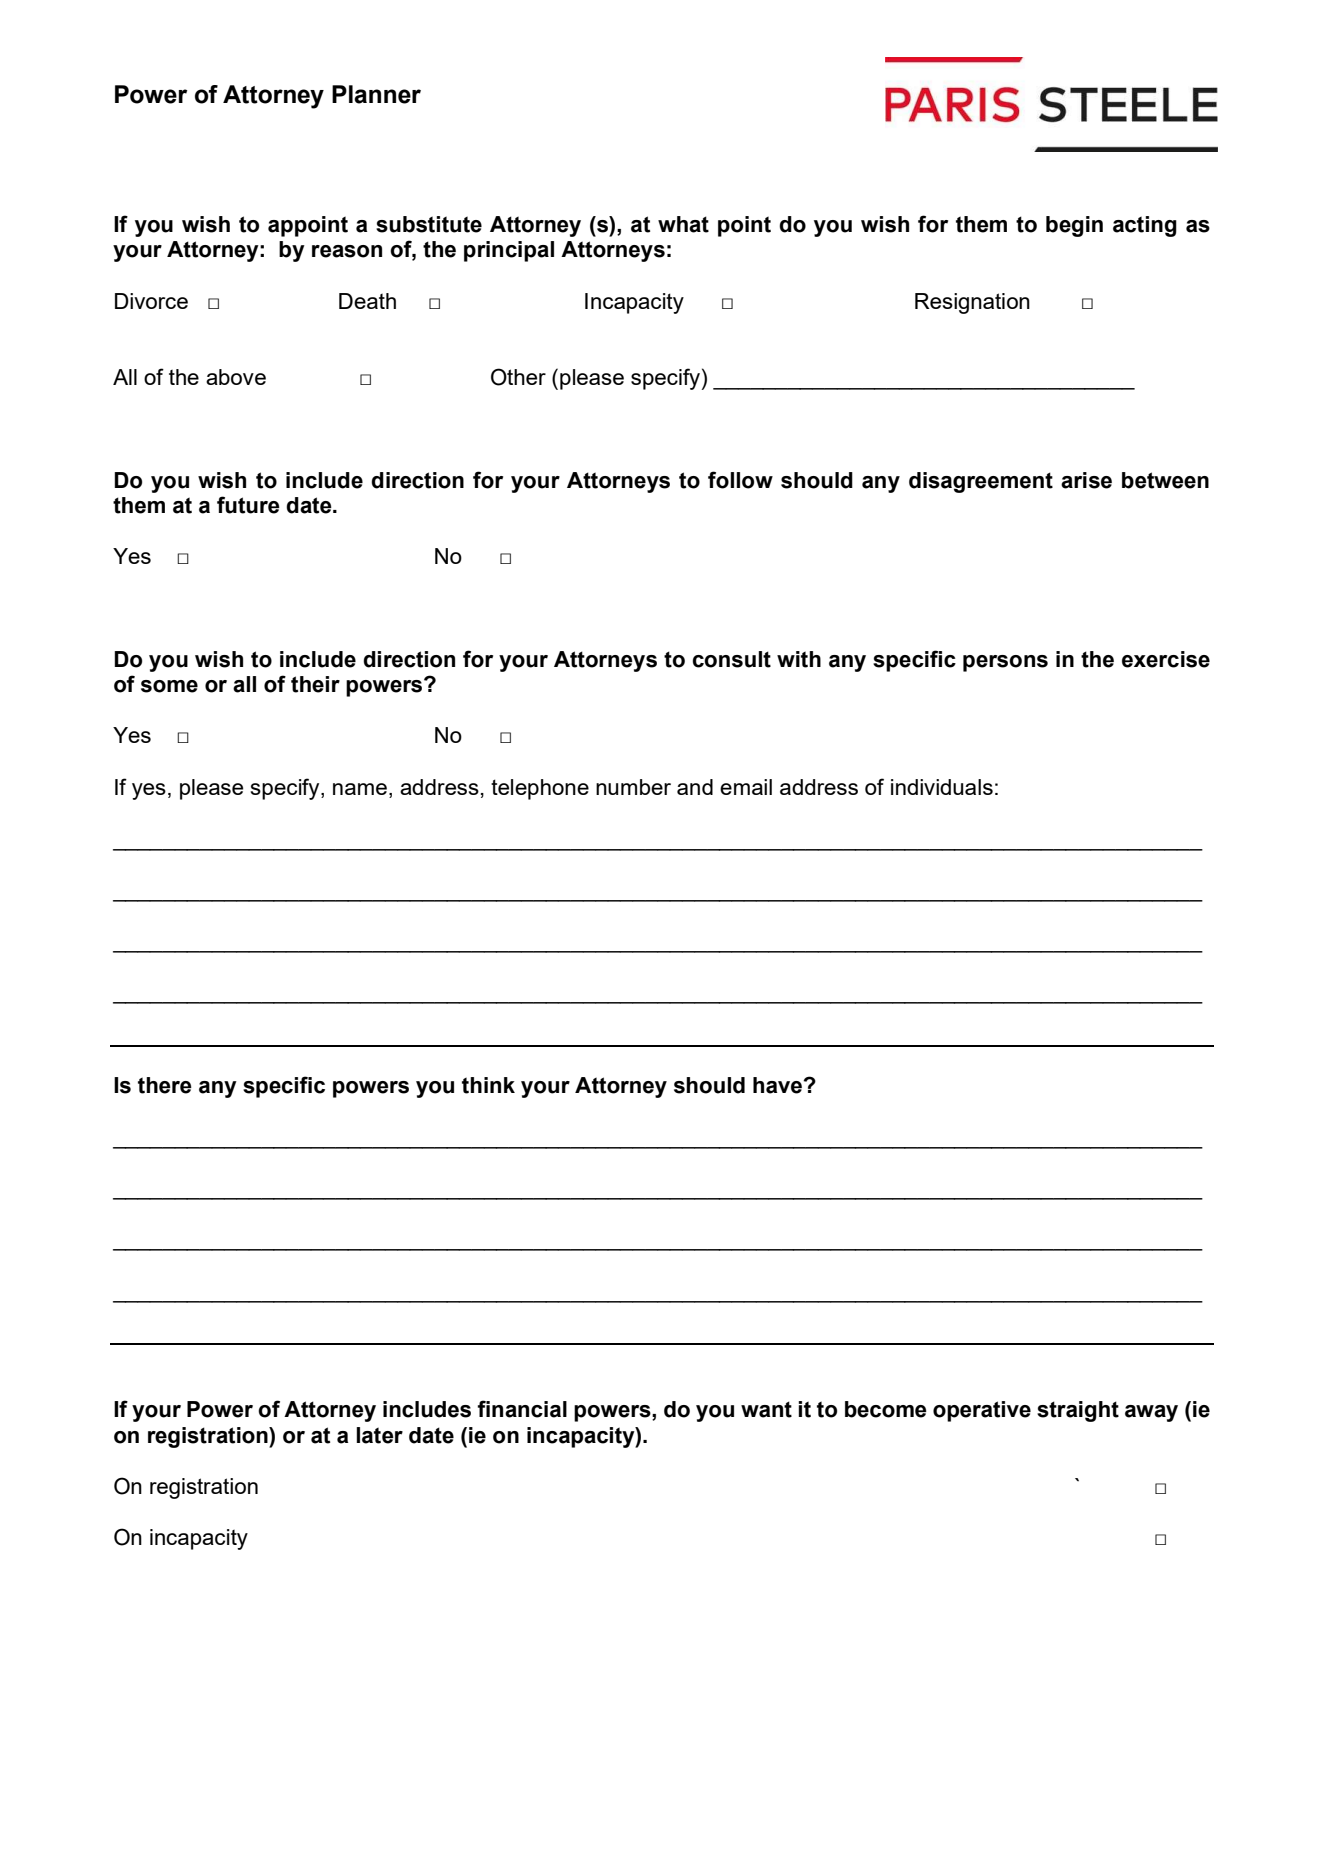 The width and height of the document is (1324, 1872). What do you see at coordinates (633, 787) in the document?
I see `number` at bounding box center [633, 787].
